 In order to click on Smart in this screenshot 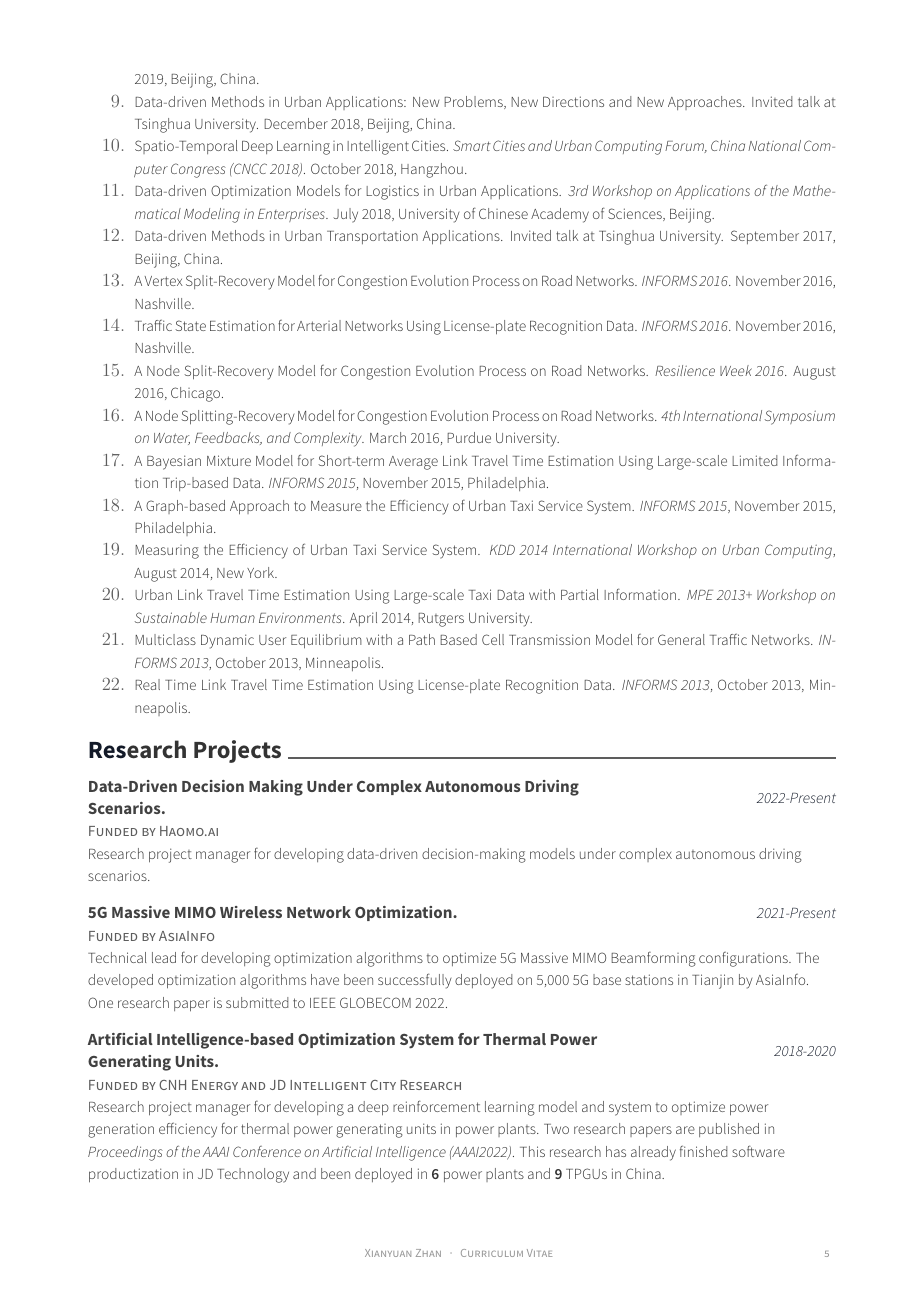, I will do `click(472, 145)`.
